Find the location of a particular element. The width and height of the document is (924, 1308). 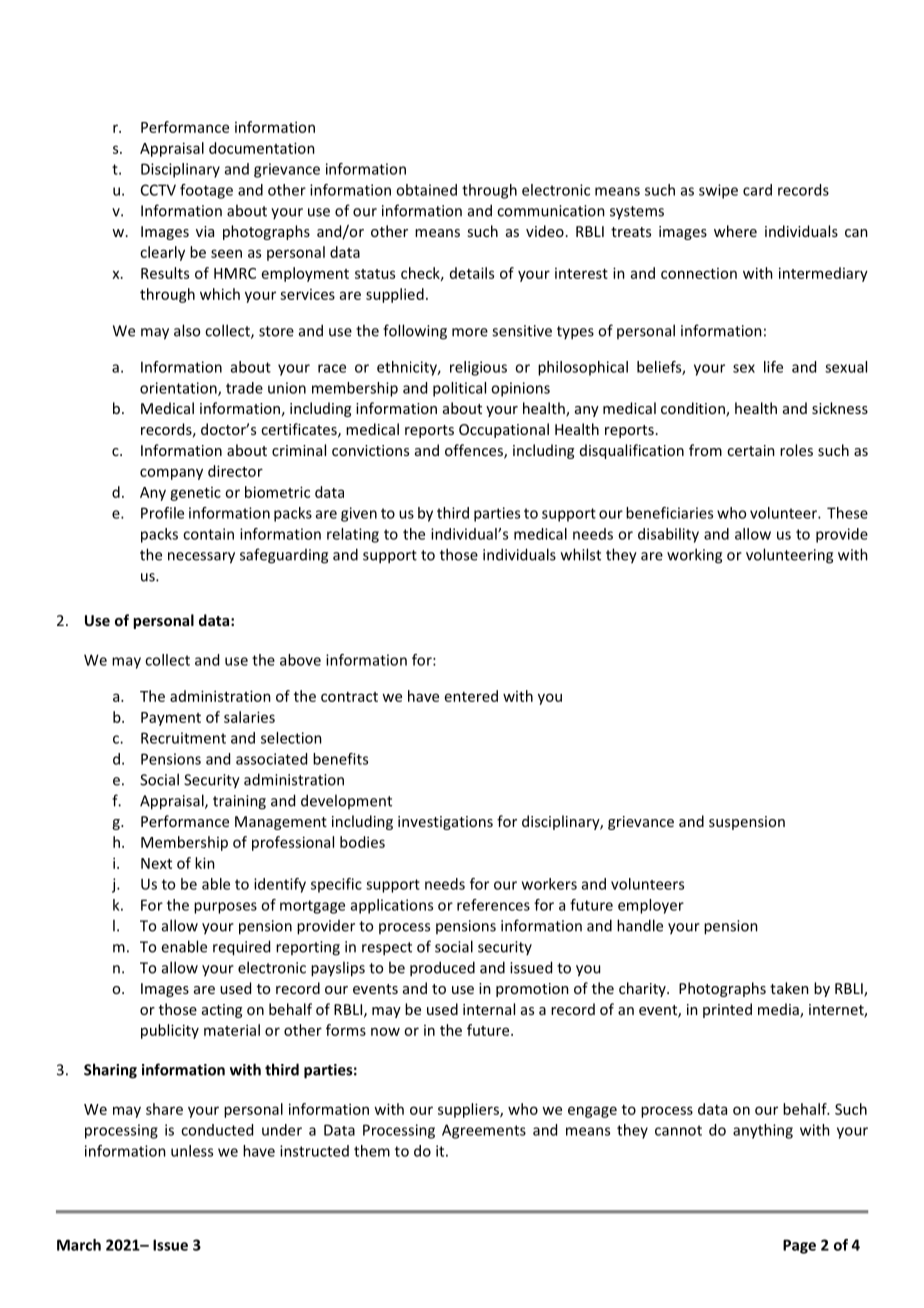

offences is located at coordinates (475, 451).
